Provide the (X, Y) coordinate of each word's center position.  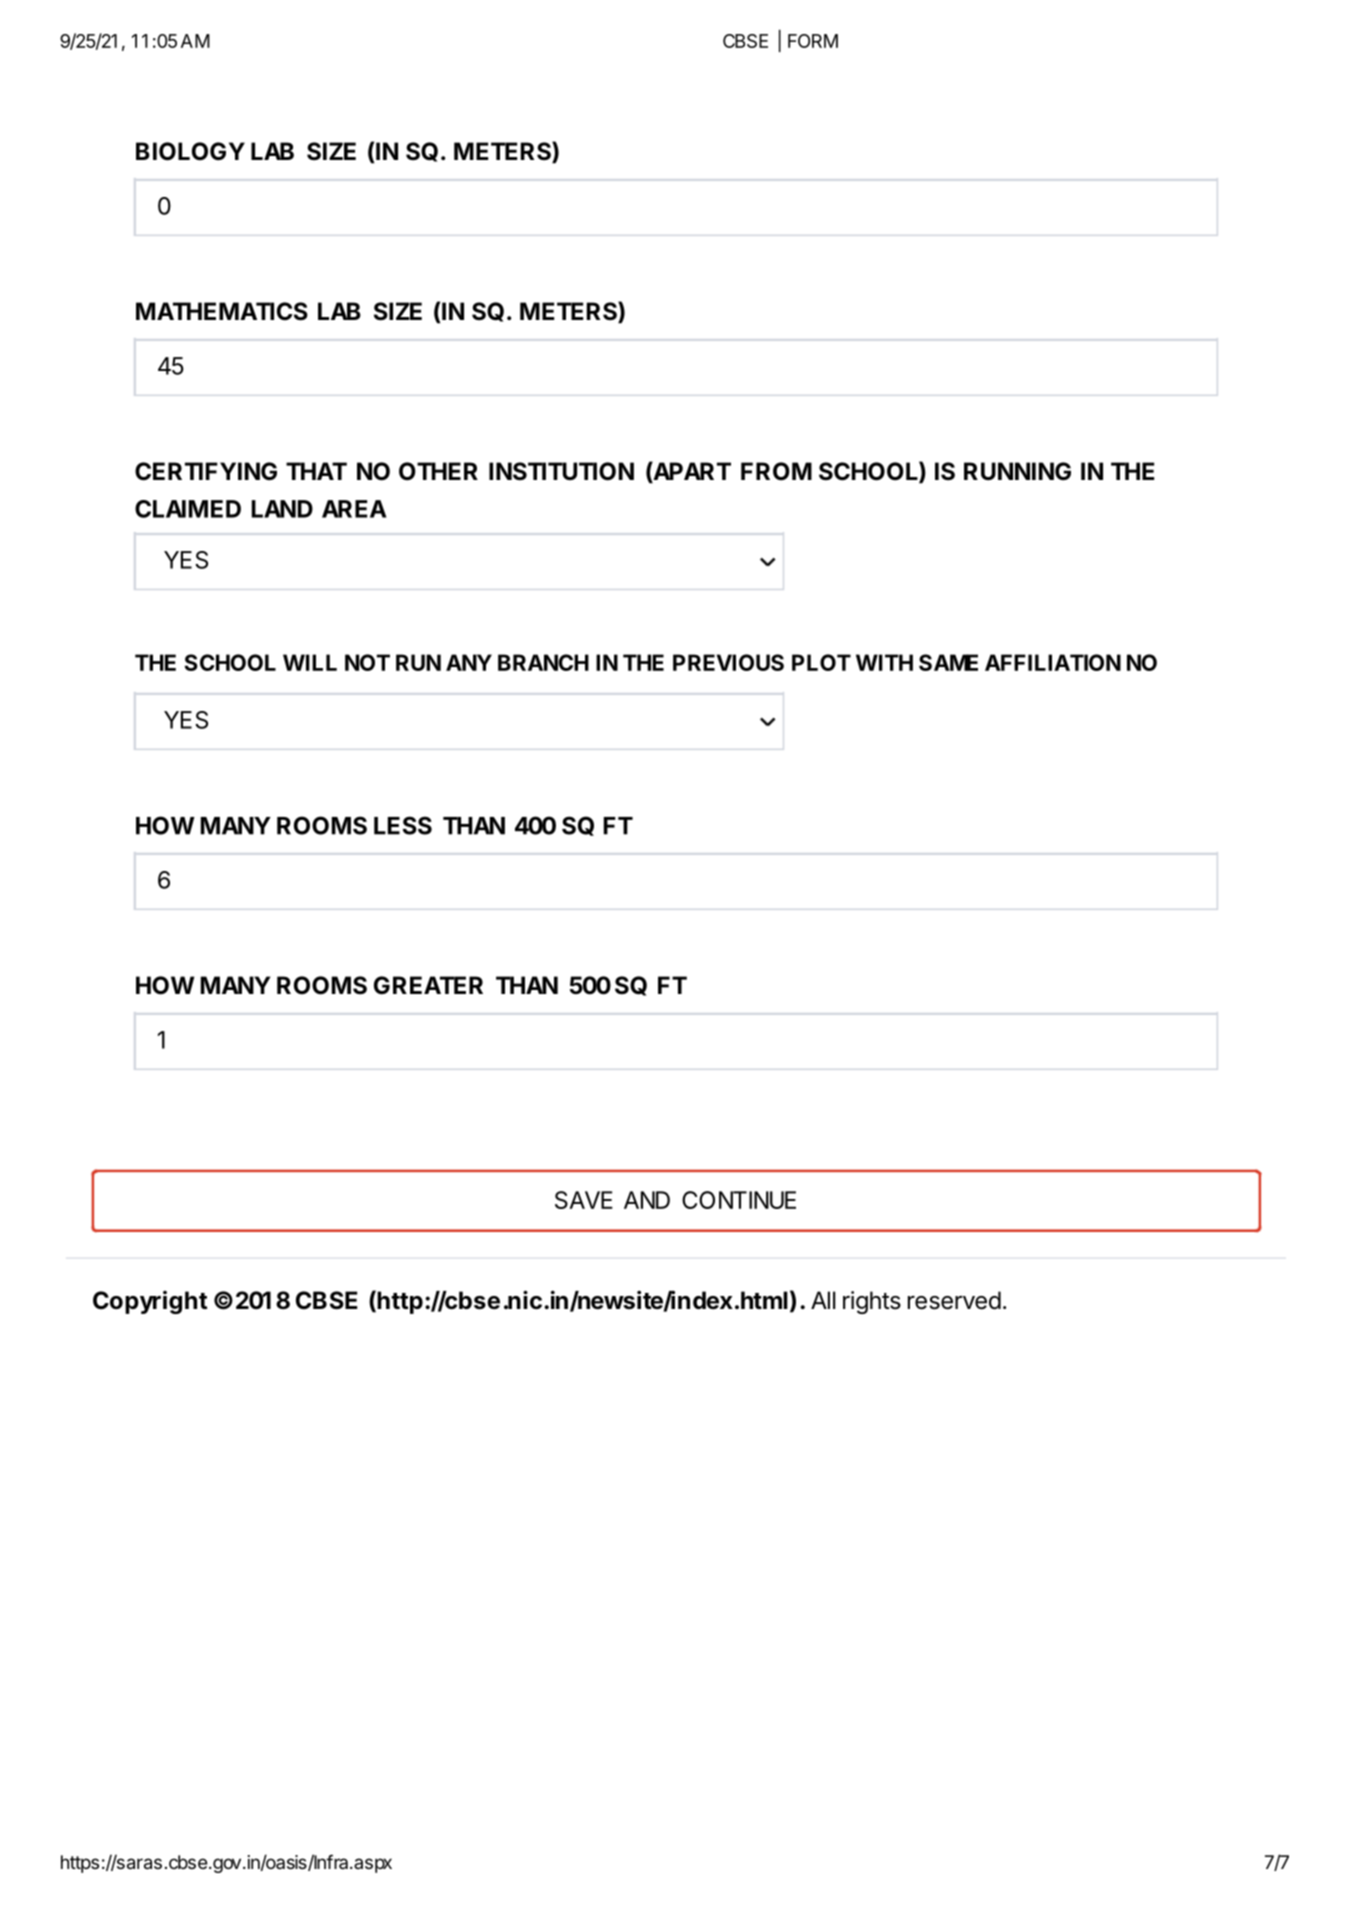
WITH (884, 662)
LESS (403, 825)
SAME (948, 662)
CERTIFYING (206, 471)
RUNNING (1017, 471)
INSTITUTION (561, 471)
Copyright (150, 1302)
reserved (954, 1300)
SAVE (584, 1200)
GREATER (428, 985)
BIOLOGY (190, 151)
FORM (813, 41)
